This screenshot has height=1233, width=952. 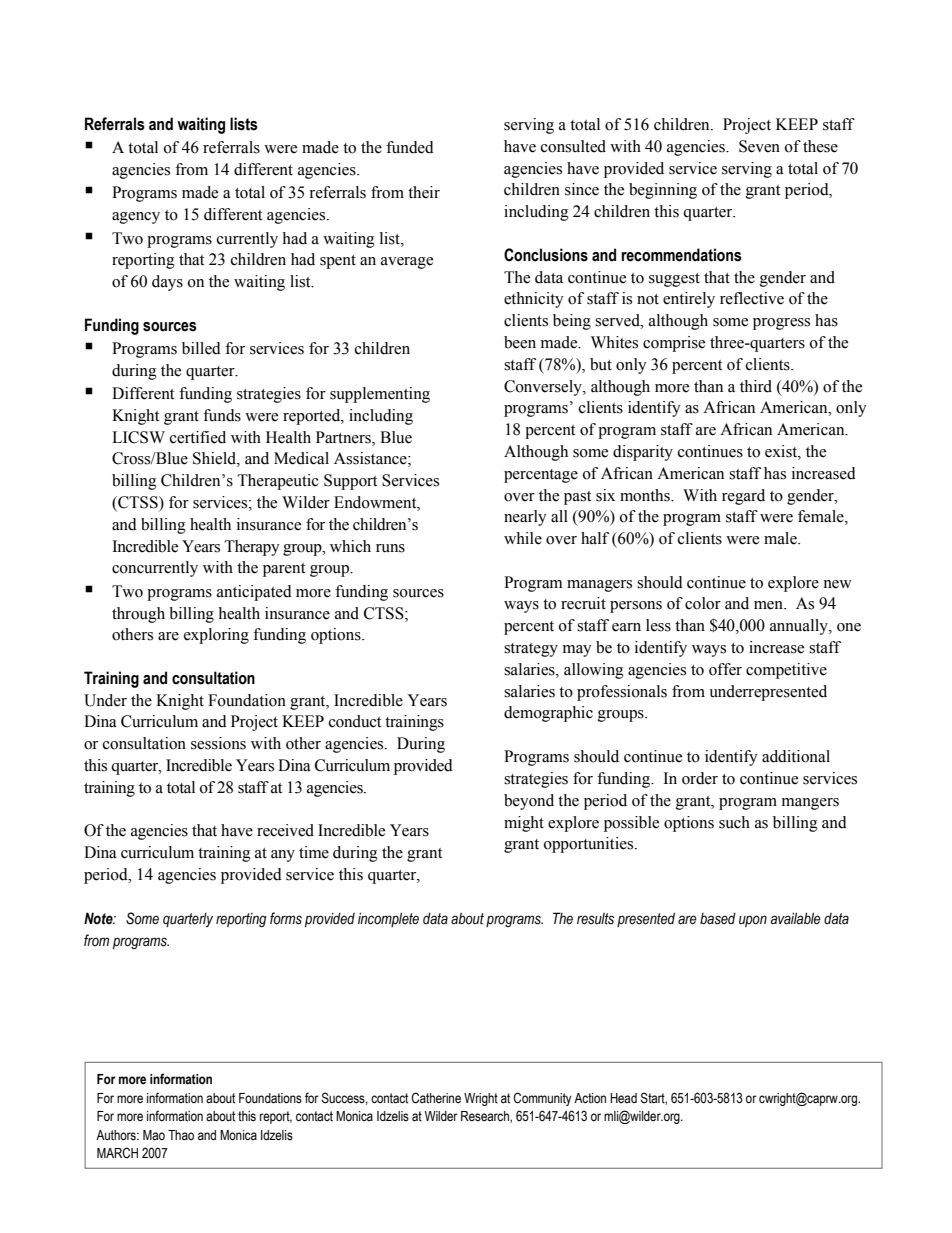 What do you see at coordinates (283, 856) in the screenshot?
I see `any` at bounding box center [283, 856].
